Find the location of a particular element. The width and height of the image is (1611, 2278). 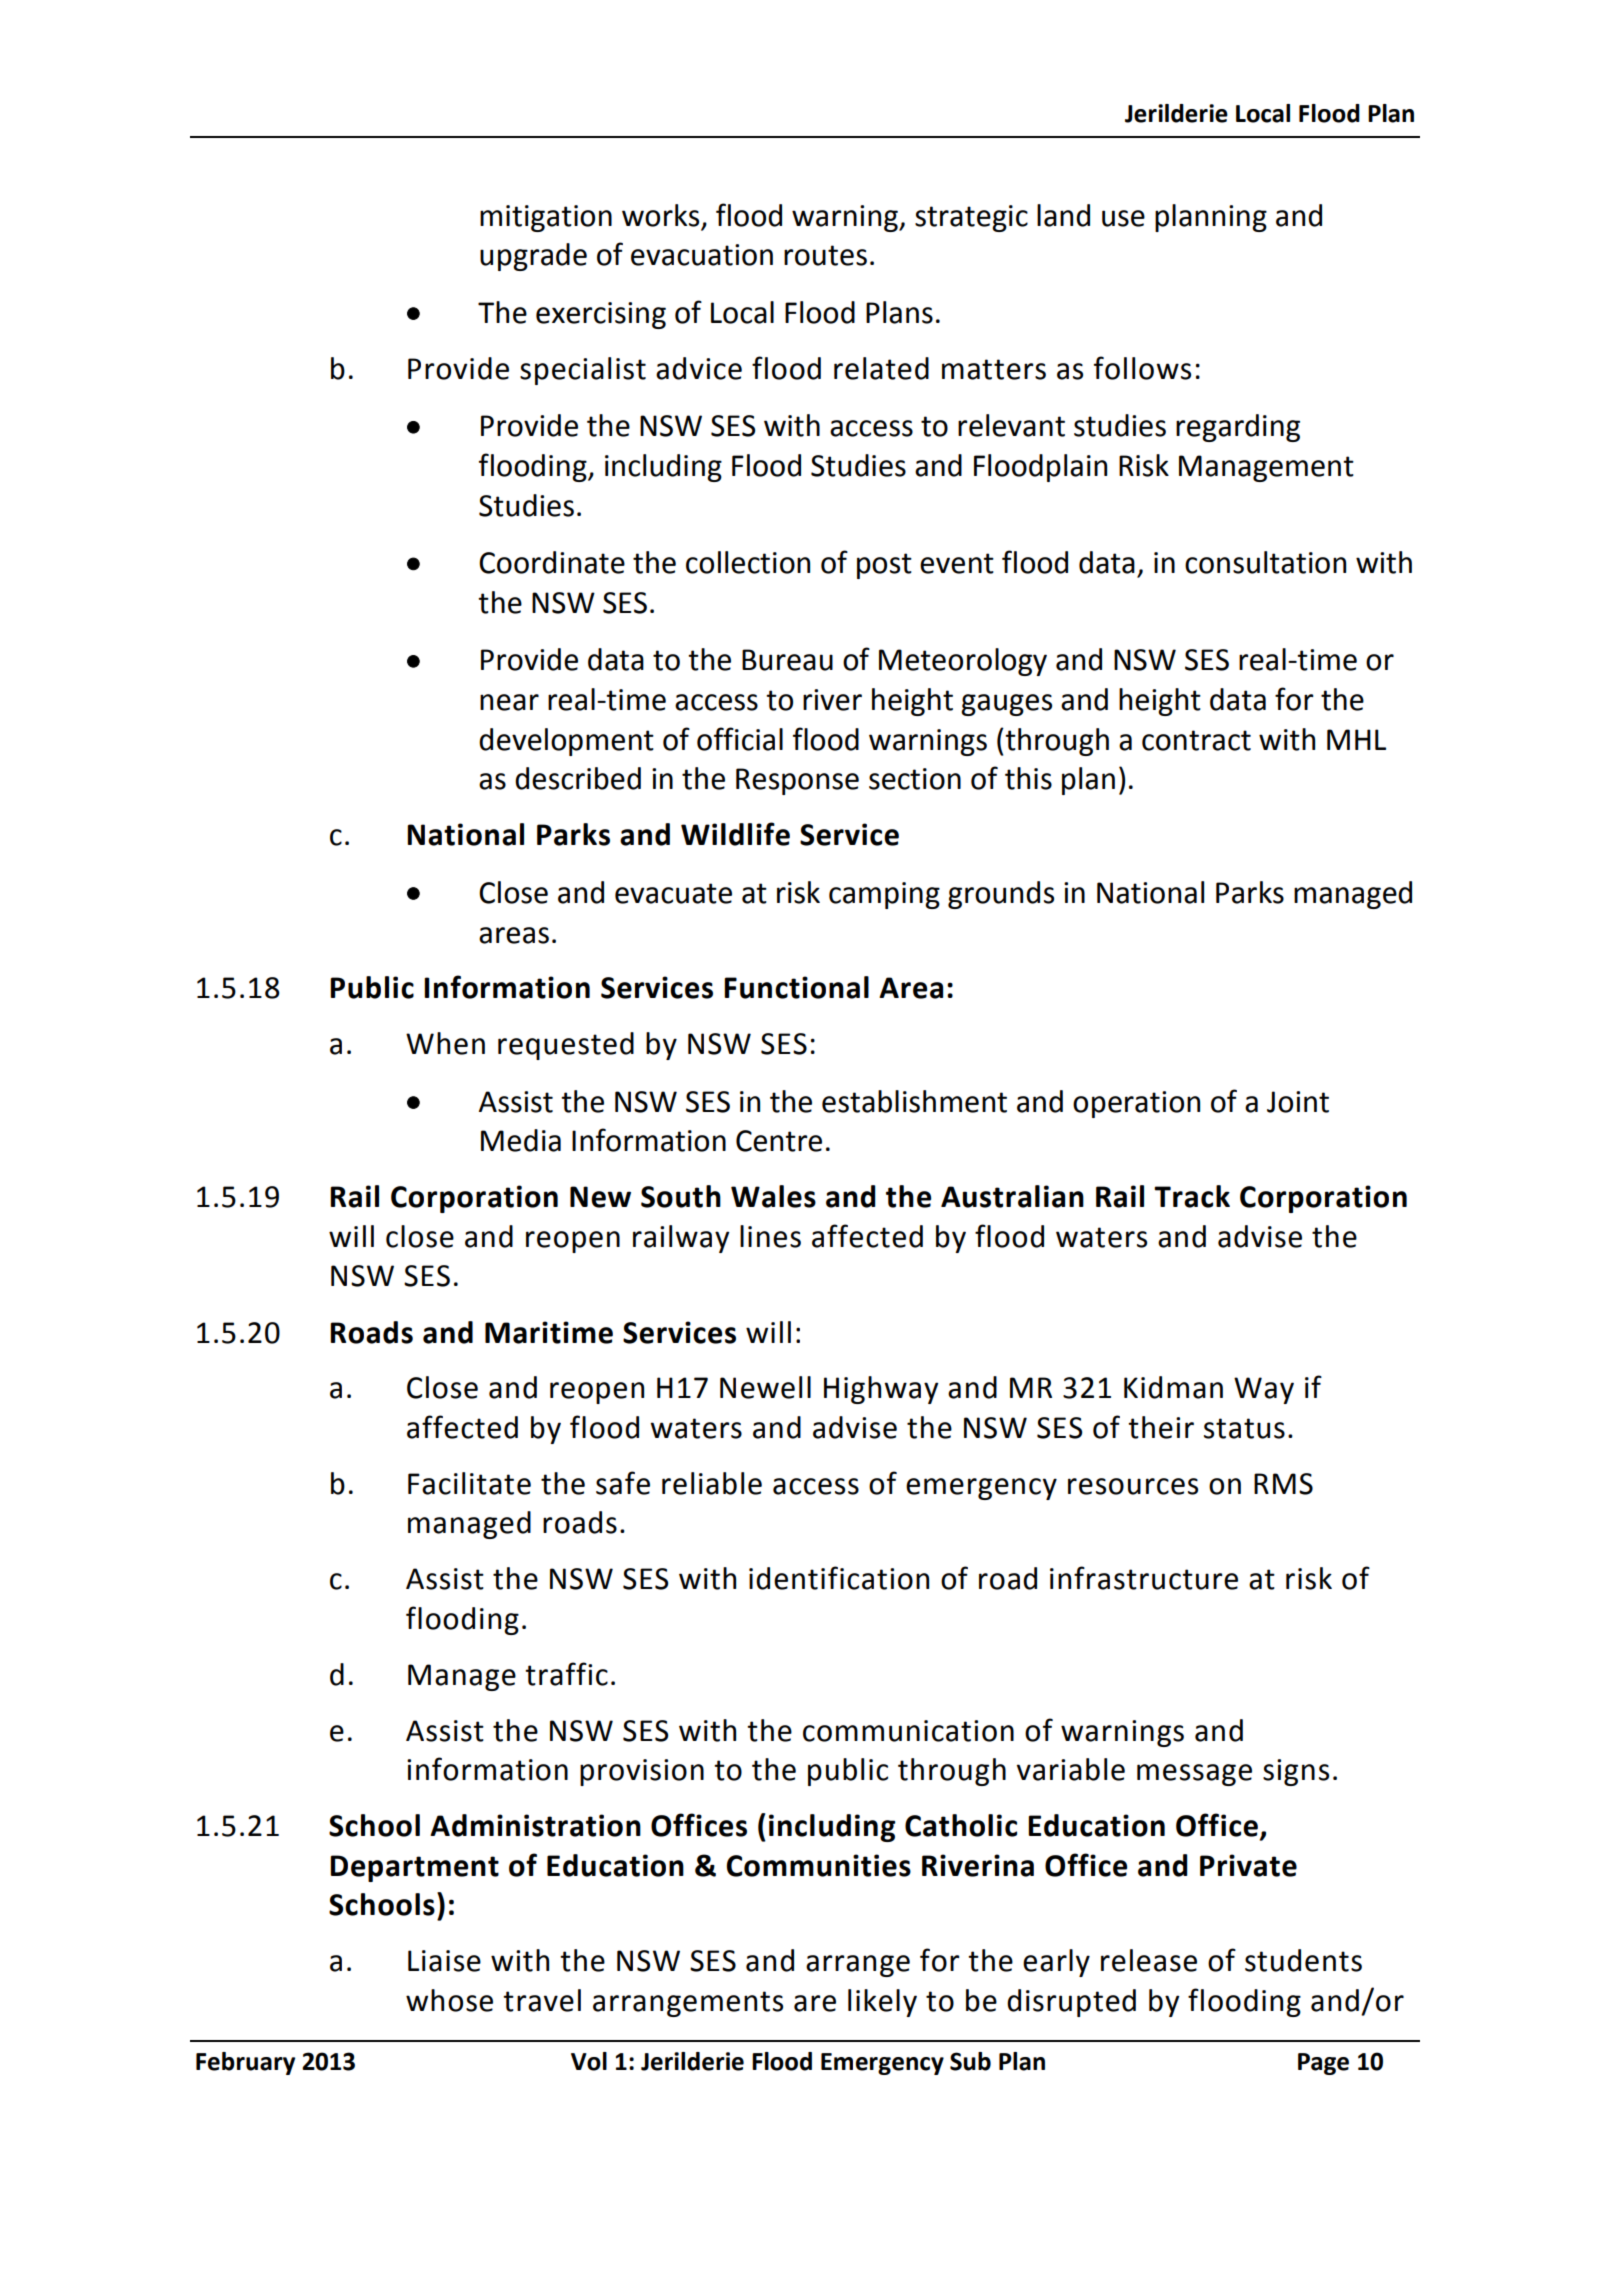

use is located at coordinates (1123, 218).
